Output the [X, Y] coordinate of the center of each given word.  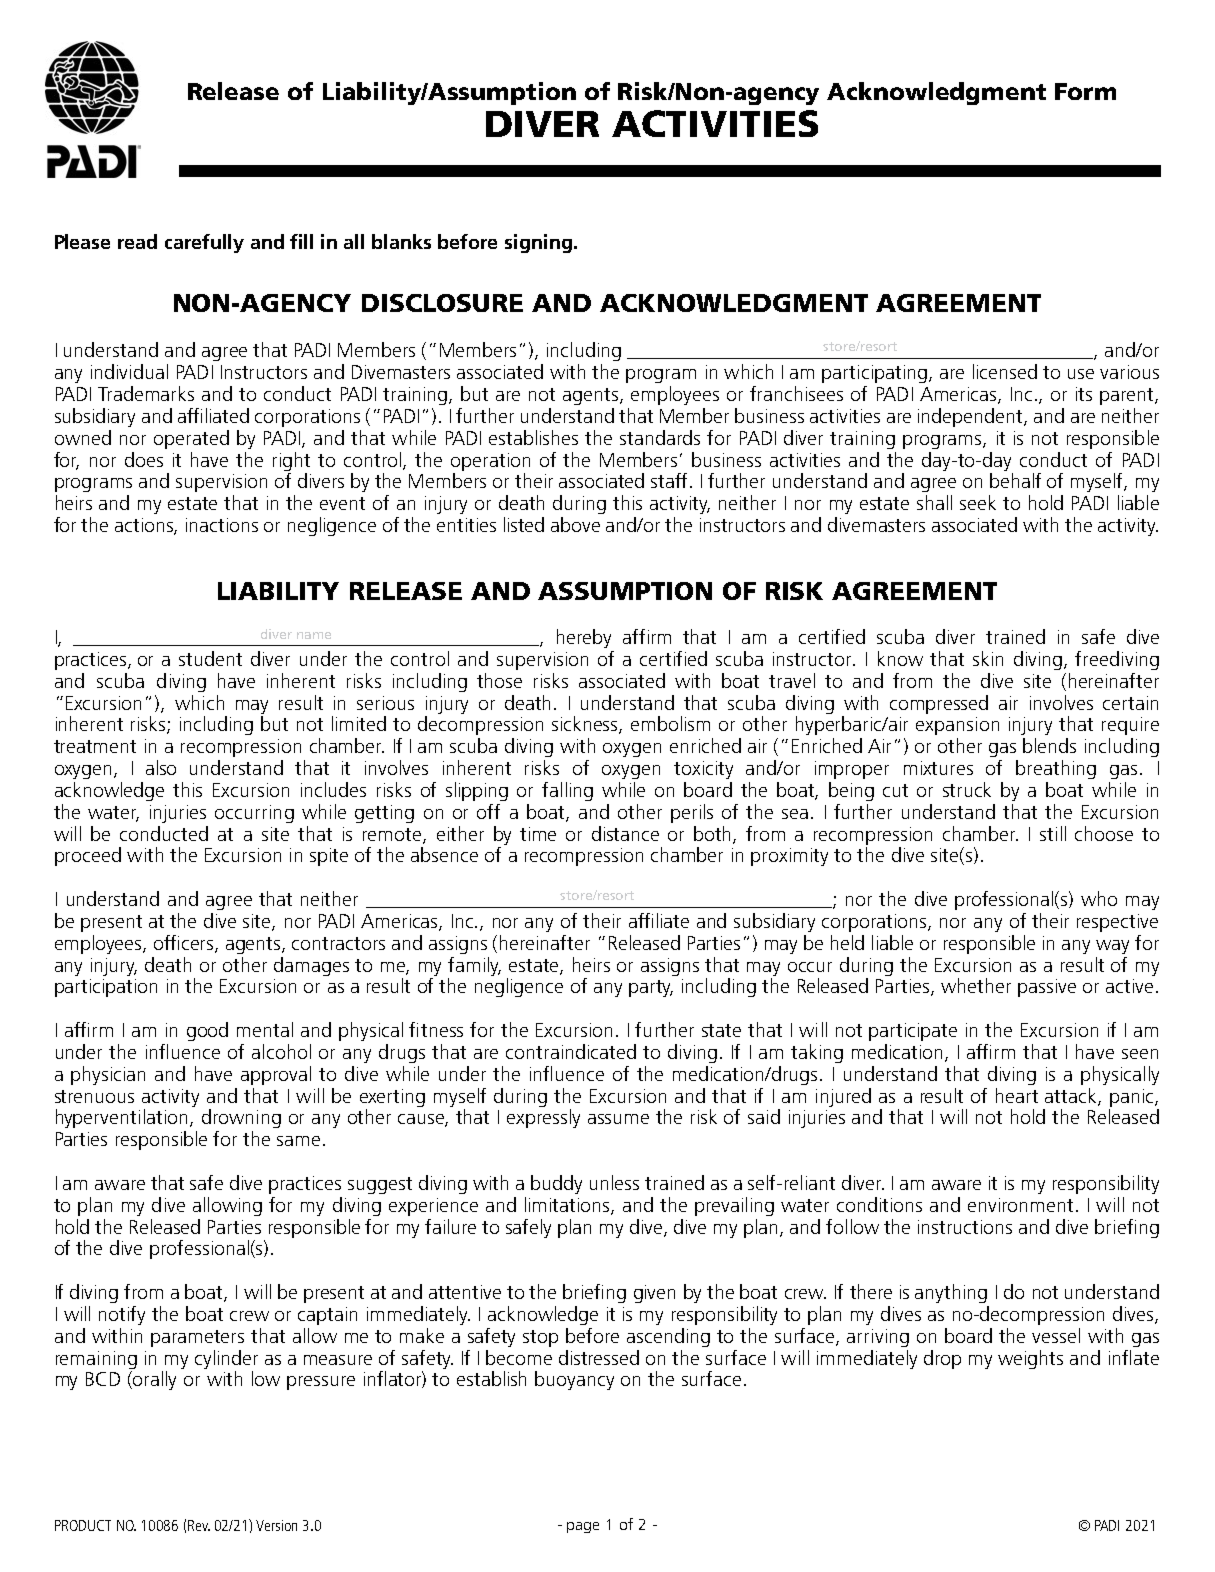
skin [988, 658]
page [583, 1527]
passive [1047, 988]
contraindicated [571, 1051]
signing [538, 243]
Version [276, 1525]
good [207, 1031]
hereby [584, 638]
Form [1085, 91]
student [210, 658]
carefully [204, 243]
